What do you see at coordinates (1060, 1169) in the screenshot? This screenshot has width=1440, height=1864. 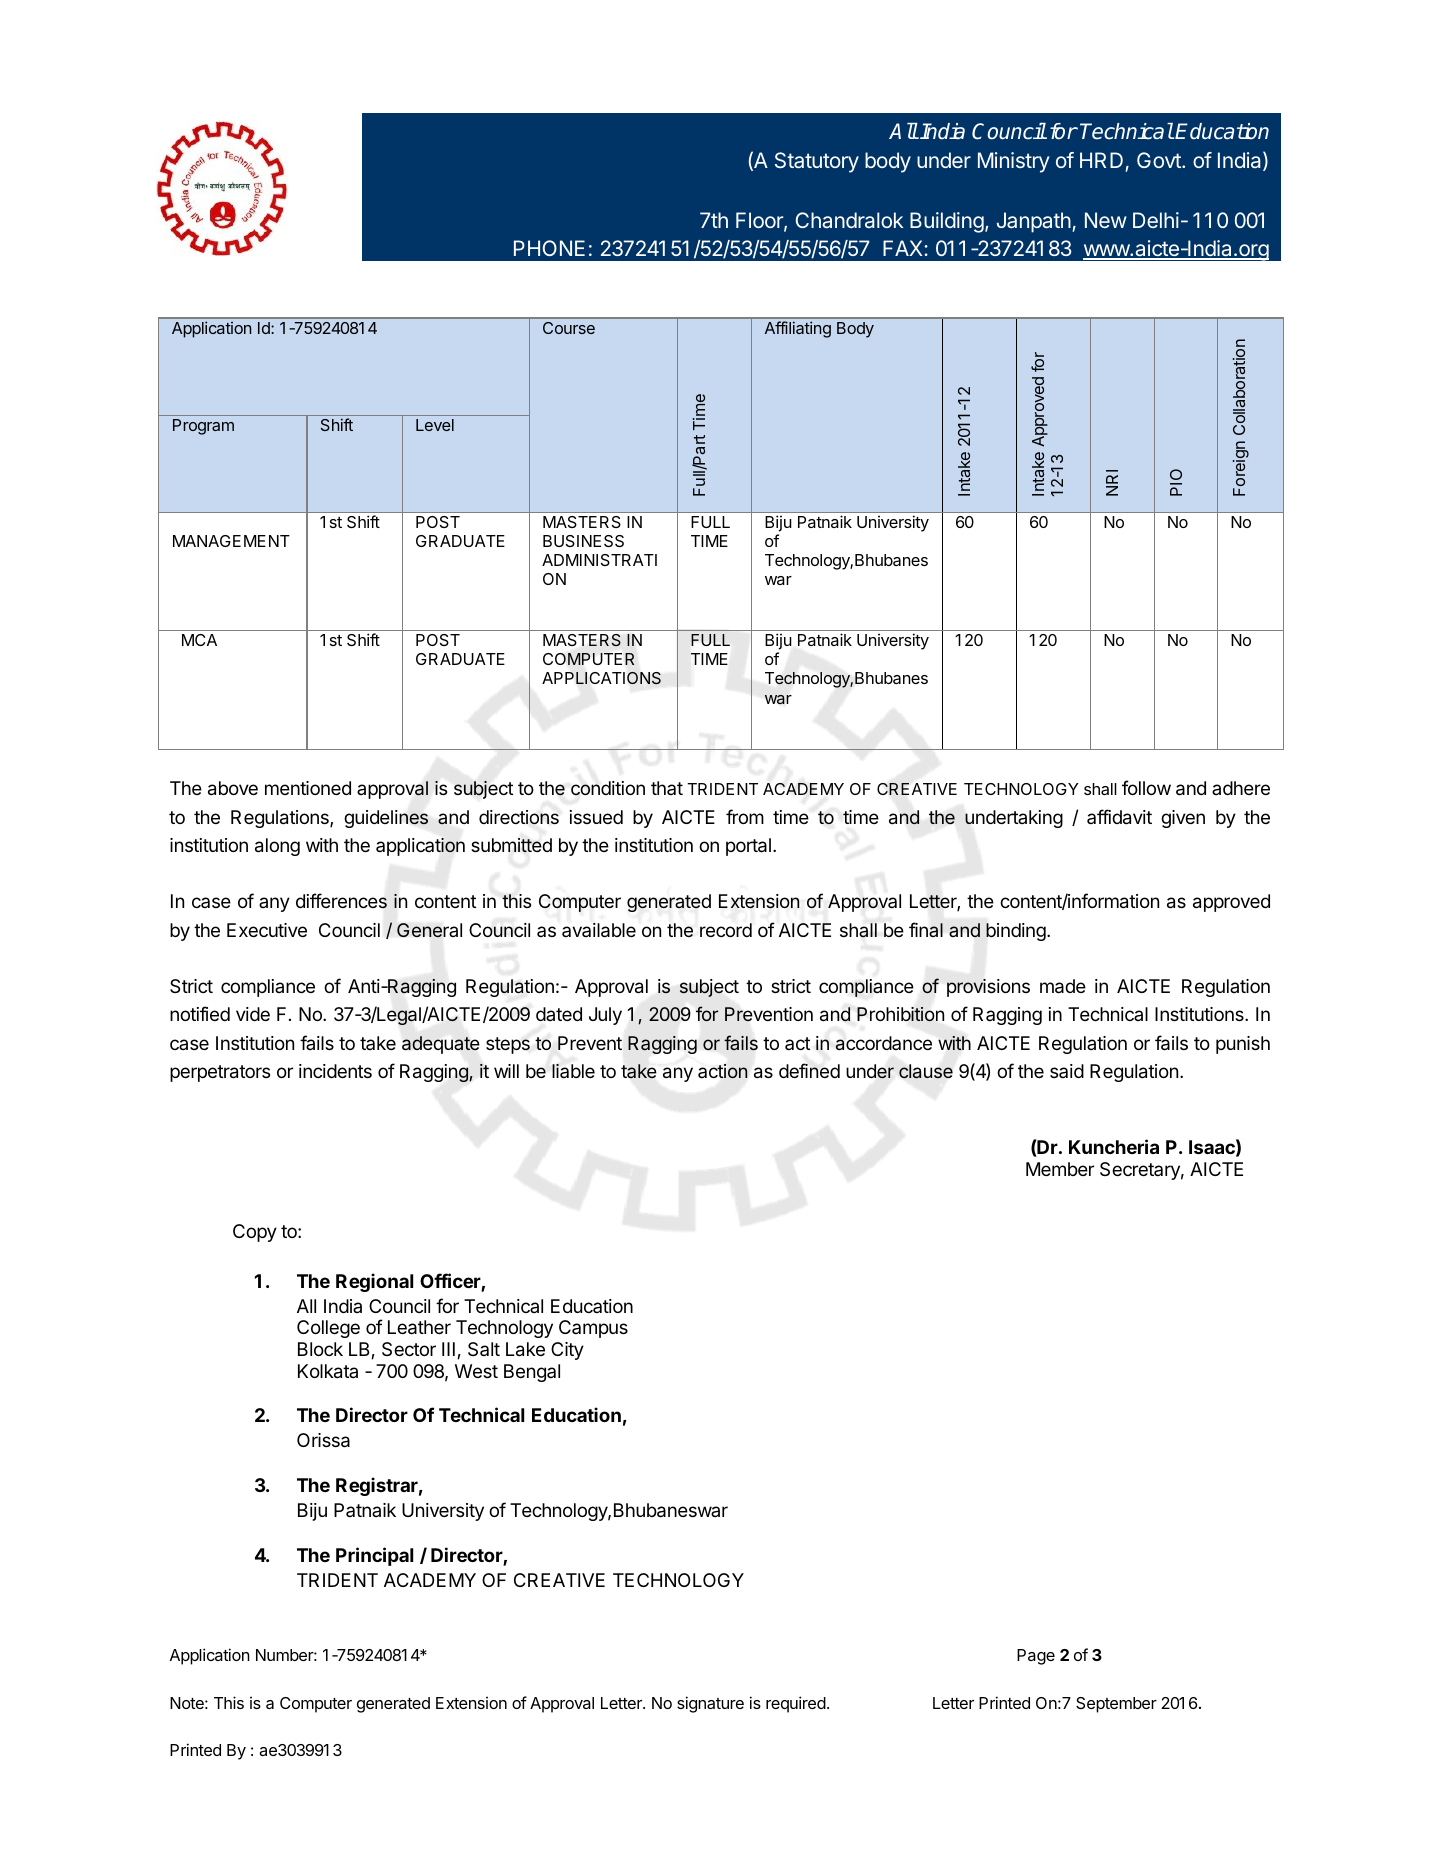 I see `Member` at bounding box center [1060, 1169].
